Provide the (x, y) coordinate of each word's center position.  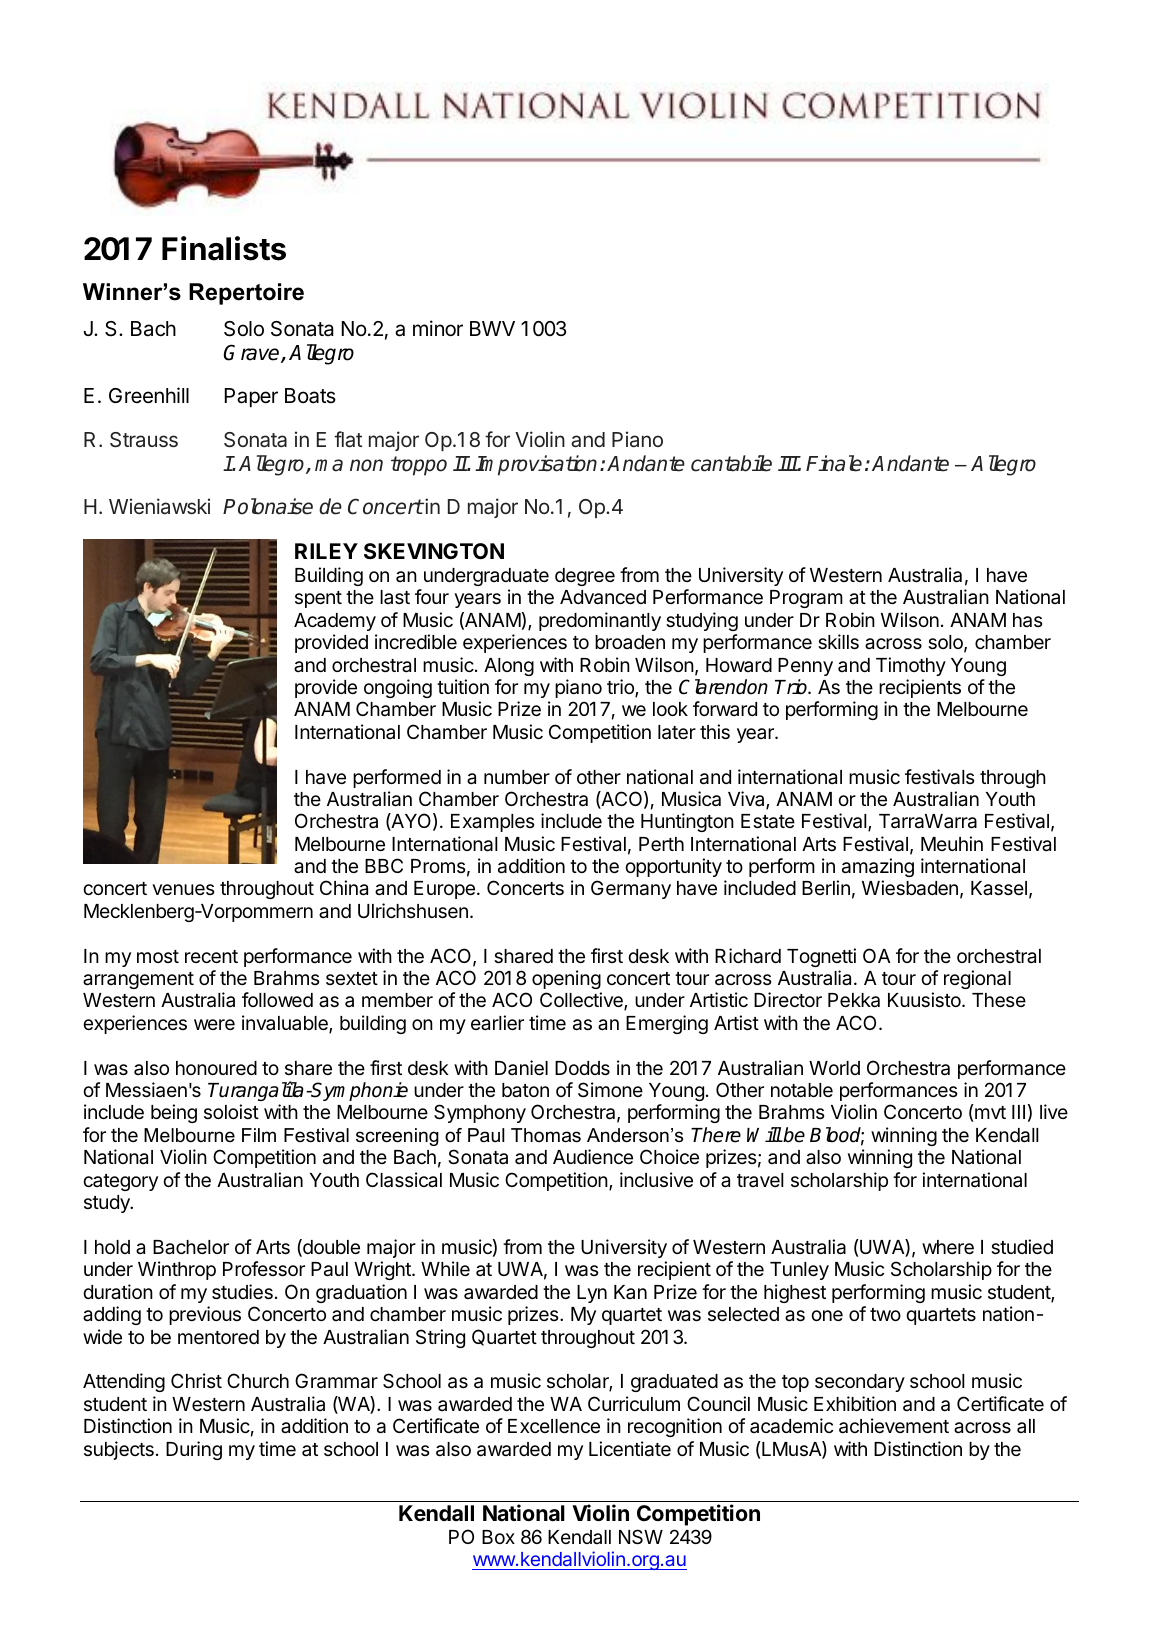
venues (183, 889)
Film (259, 1135)
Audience (593, 1156)
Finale (834, 463)
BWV (492, 328)
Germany (631, 889)
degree (585, 577)
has (1027, 620)
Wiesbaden (910, 888)
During (194, 1450)
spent (318, 599)
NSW (641, 1537)
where (948, 1247)
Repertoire (246, 294)
